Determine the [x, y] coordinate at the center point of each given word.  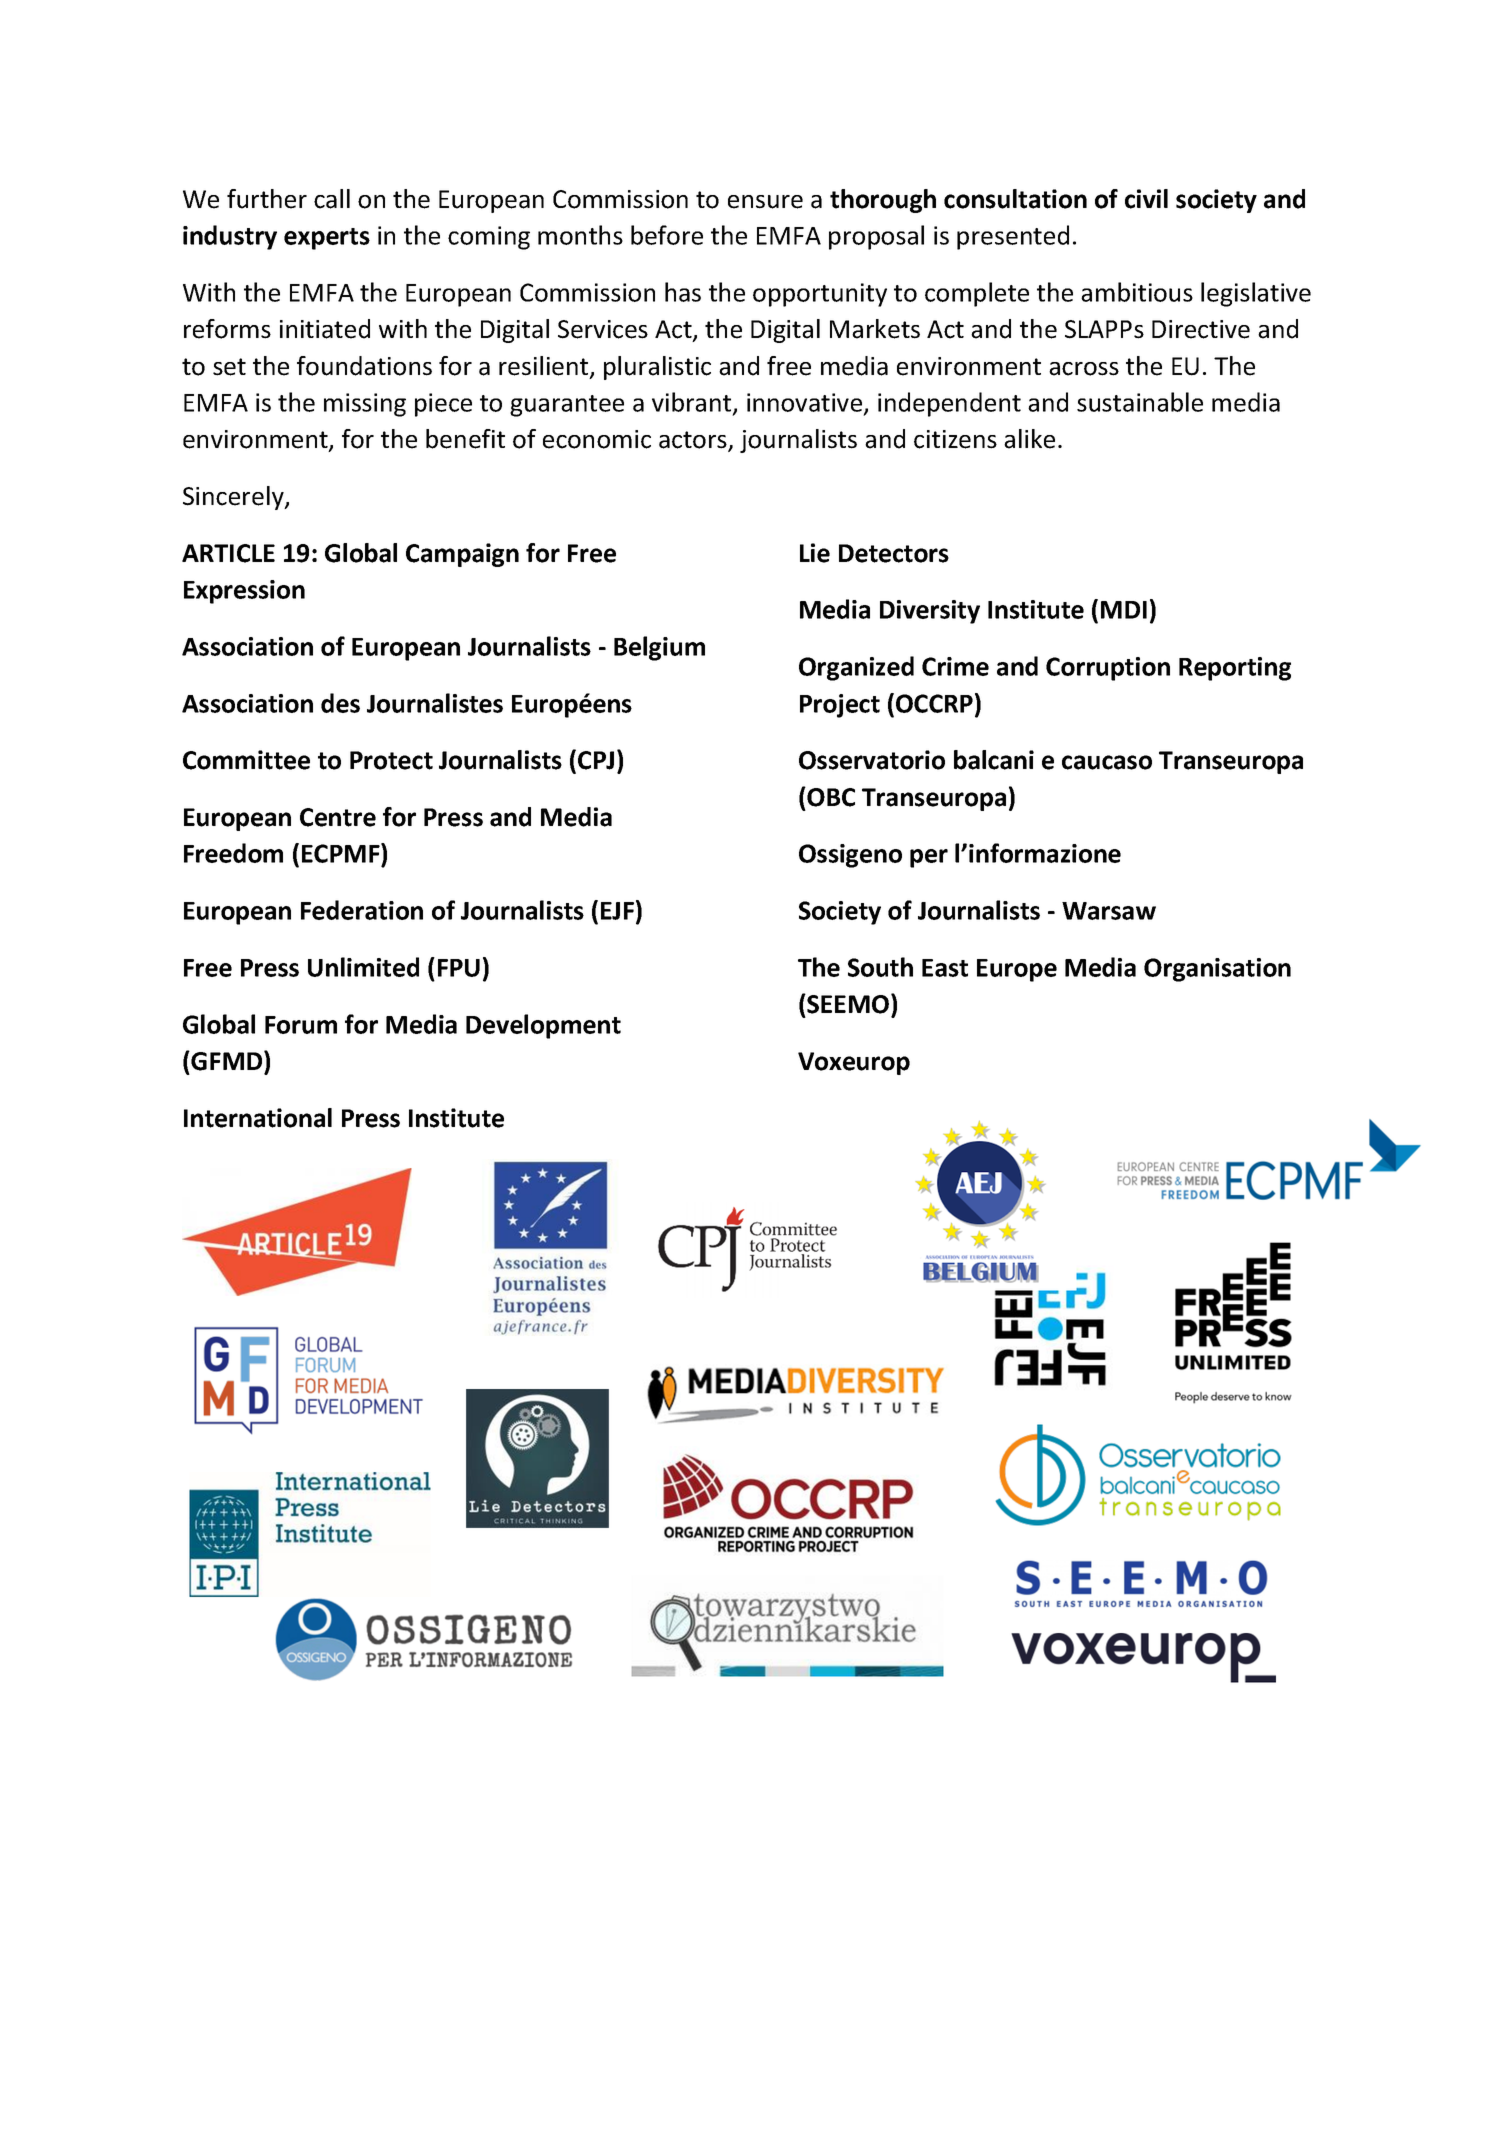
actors [694, 441]
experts [327, 239]
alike [1029, 439]
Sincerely [234, 498]
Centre [338, 817]
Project [840, 706]
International [258, 1118]
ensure [765, 202]
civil [1146, 199]
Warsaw [1109, 911]
